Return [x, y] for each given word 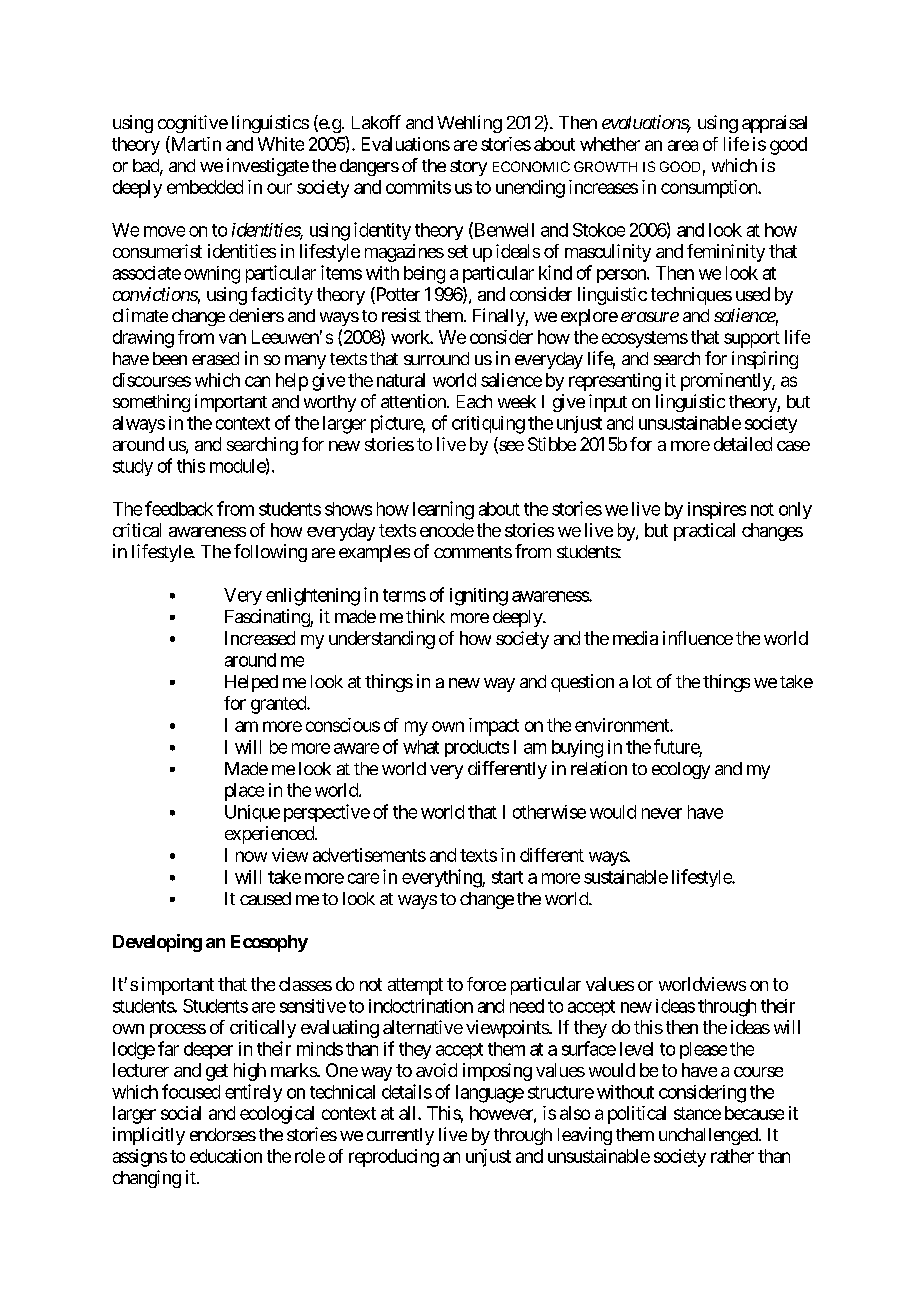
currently [400, 1136]
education [226, 1156]
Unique [252, 813]
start [507, 877]
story [468, 168]
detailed [743, 444]
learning [443, 510]
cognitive [193, 124]
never [662, 813]
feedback [179, 508]
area [683, 145]
